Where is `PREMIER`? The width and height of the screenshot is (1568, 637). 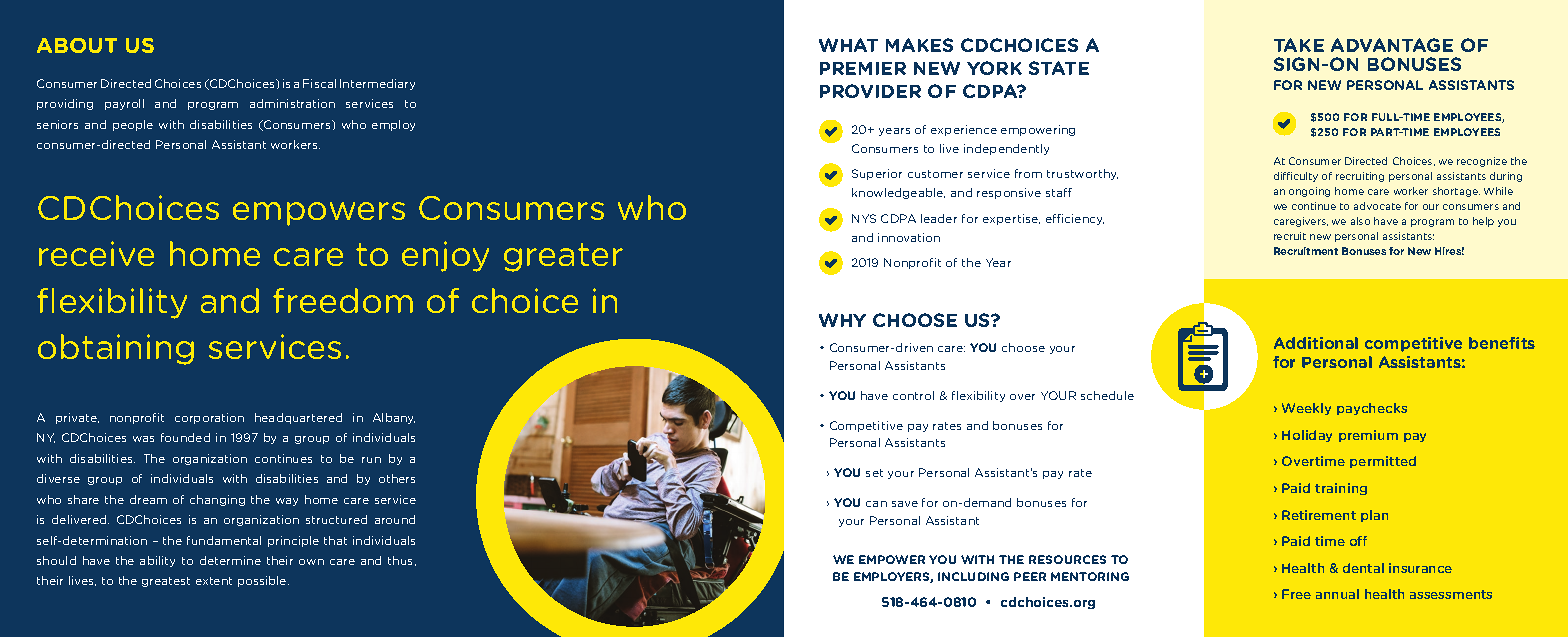
PREMIER is located at coordinates (863, 68).
